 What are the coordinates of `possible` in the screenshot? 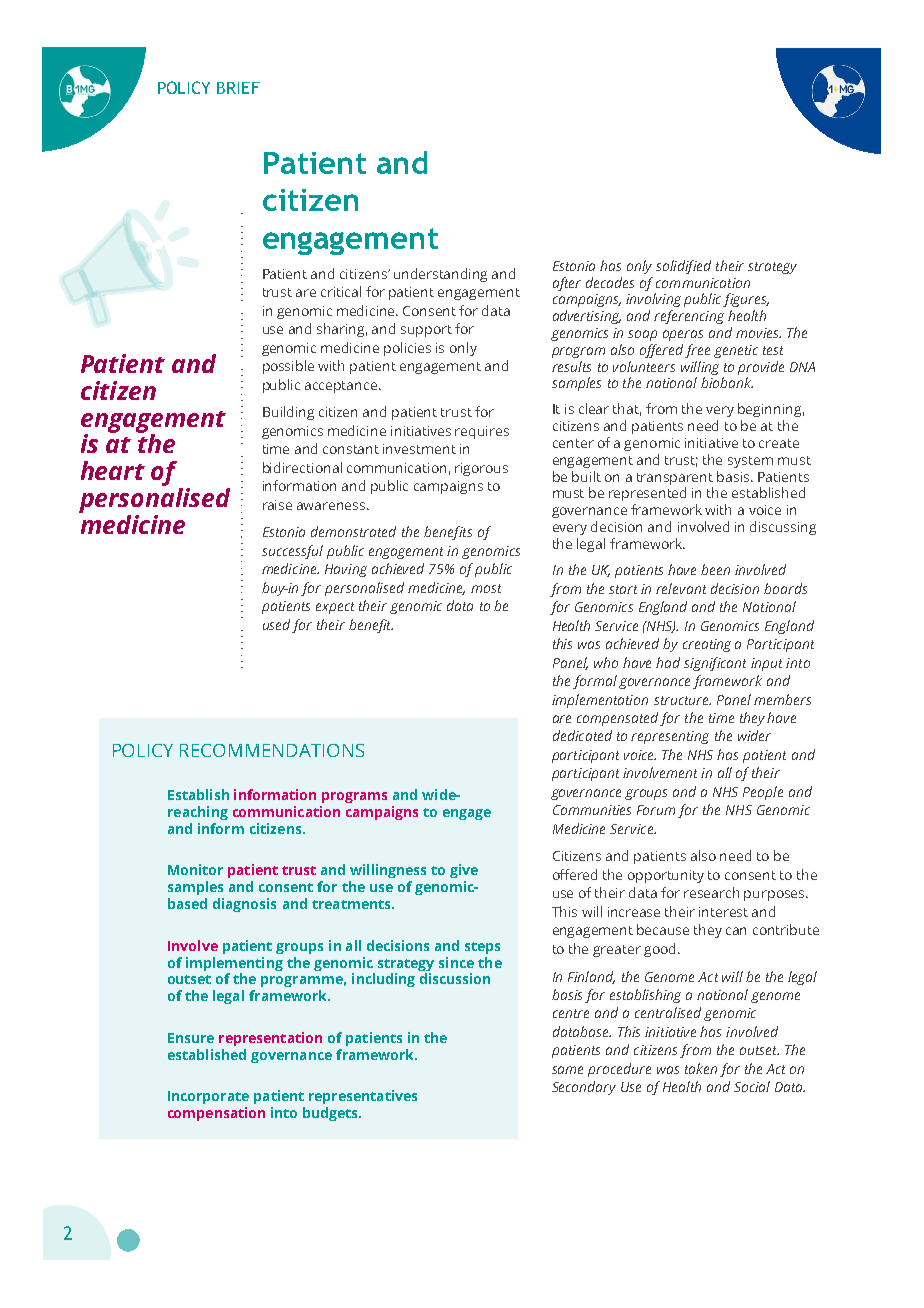 It's located at (288, 367).
